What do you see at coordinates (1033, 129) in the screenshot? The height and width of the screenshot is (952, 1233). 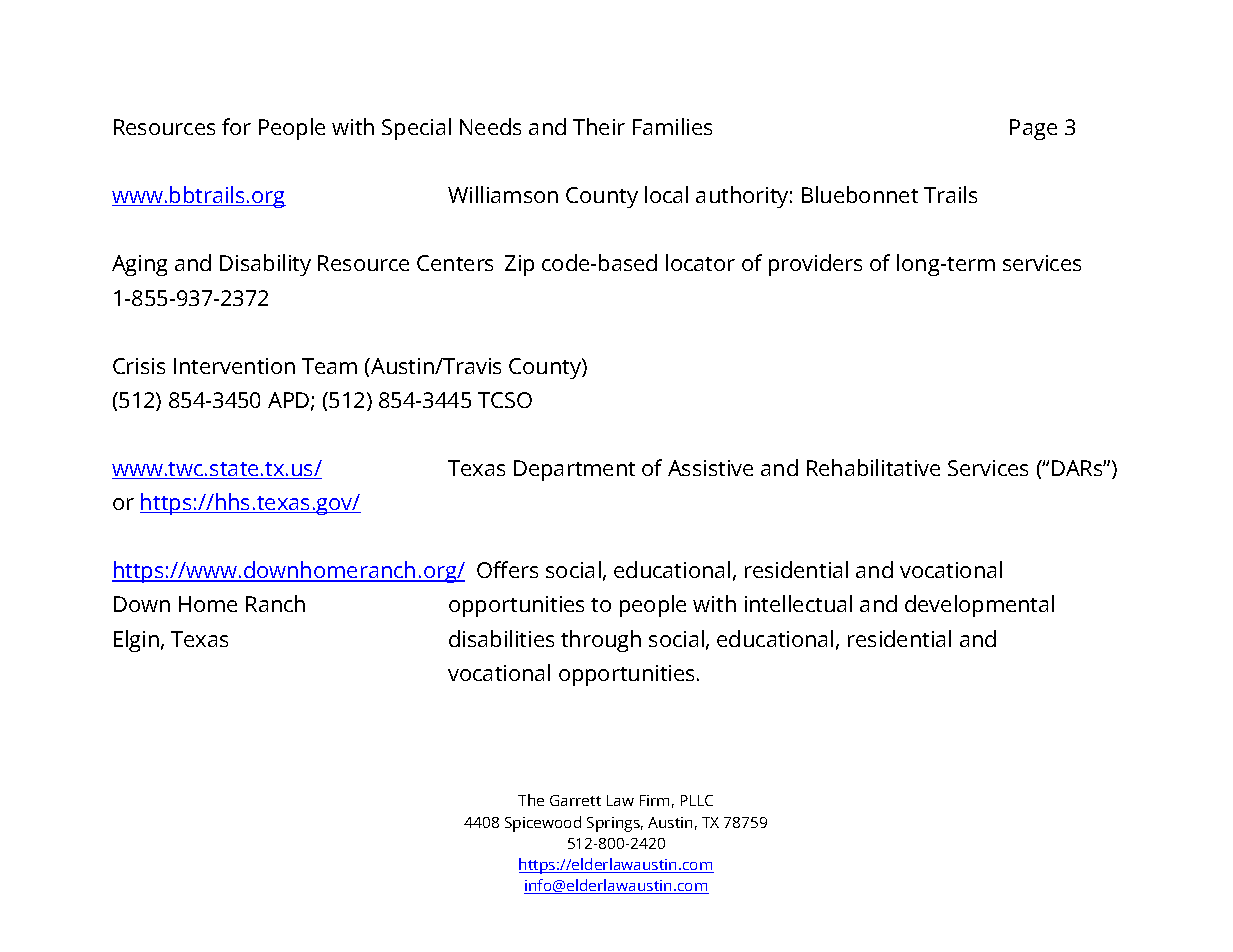 I see `Page` at bounding box center [1033, 129].
